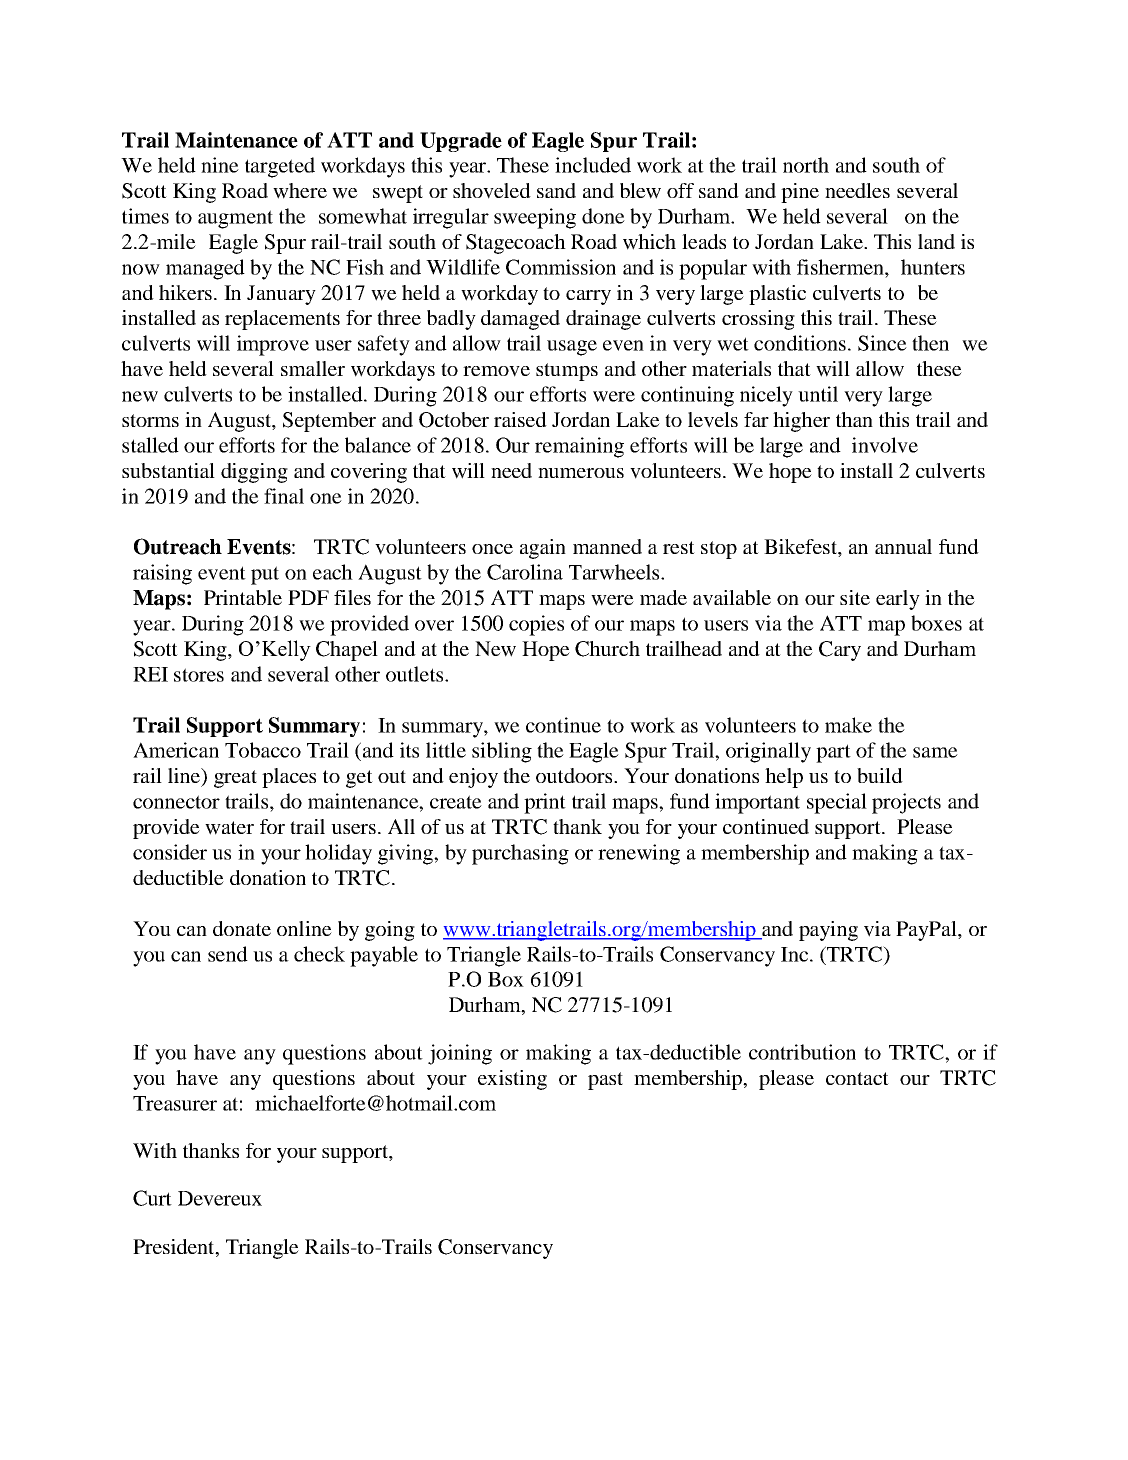 The image size is (1128, 1460). What do you see at coordinates (806, 165) in the screenshot?
I see `north` at bounding box center [806, 165].
